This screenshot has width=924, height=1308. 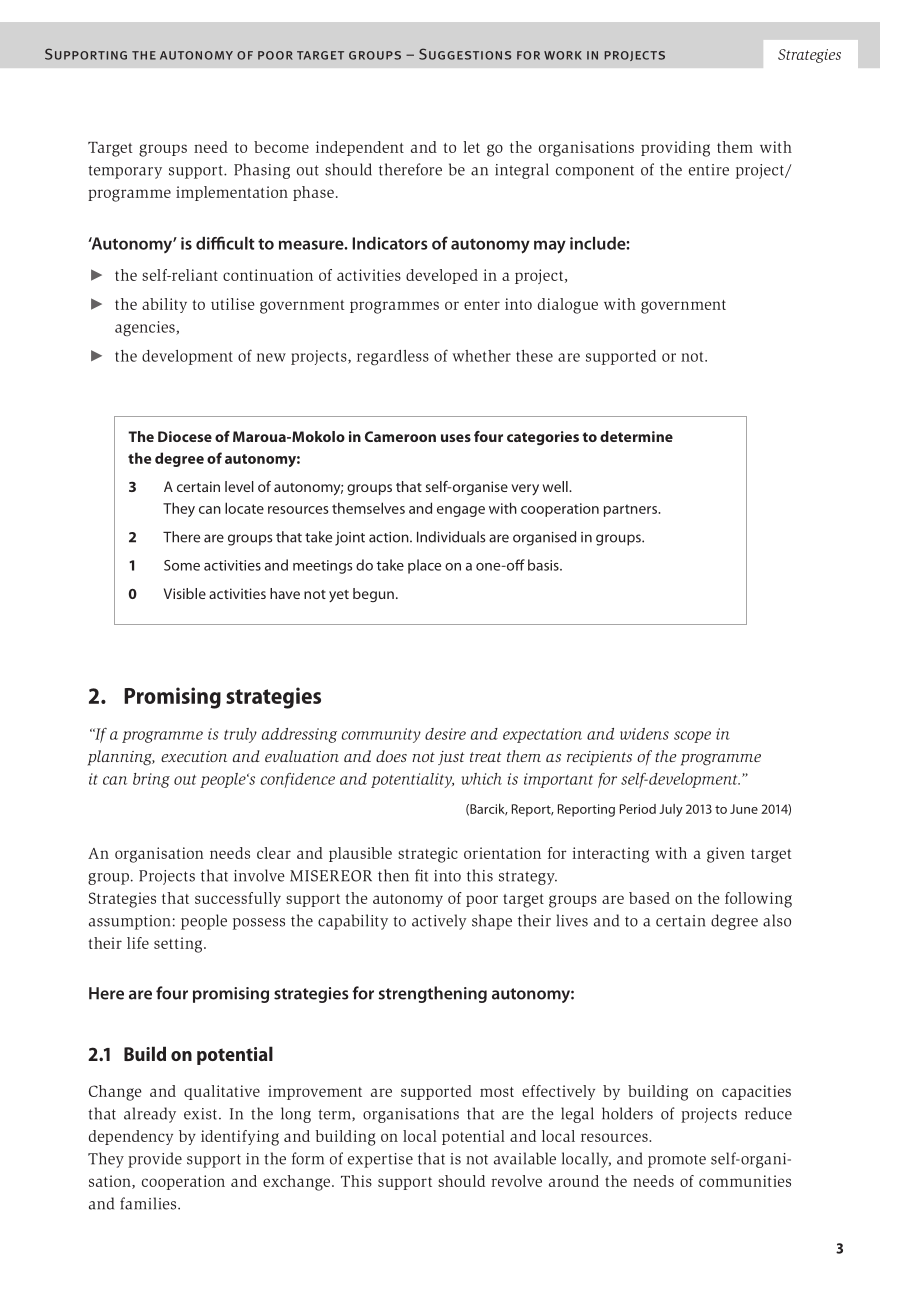 What do you see at coordinates (675, 149) in the screenshot?
I see `providing` at bounding box center [675, 149].
